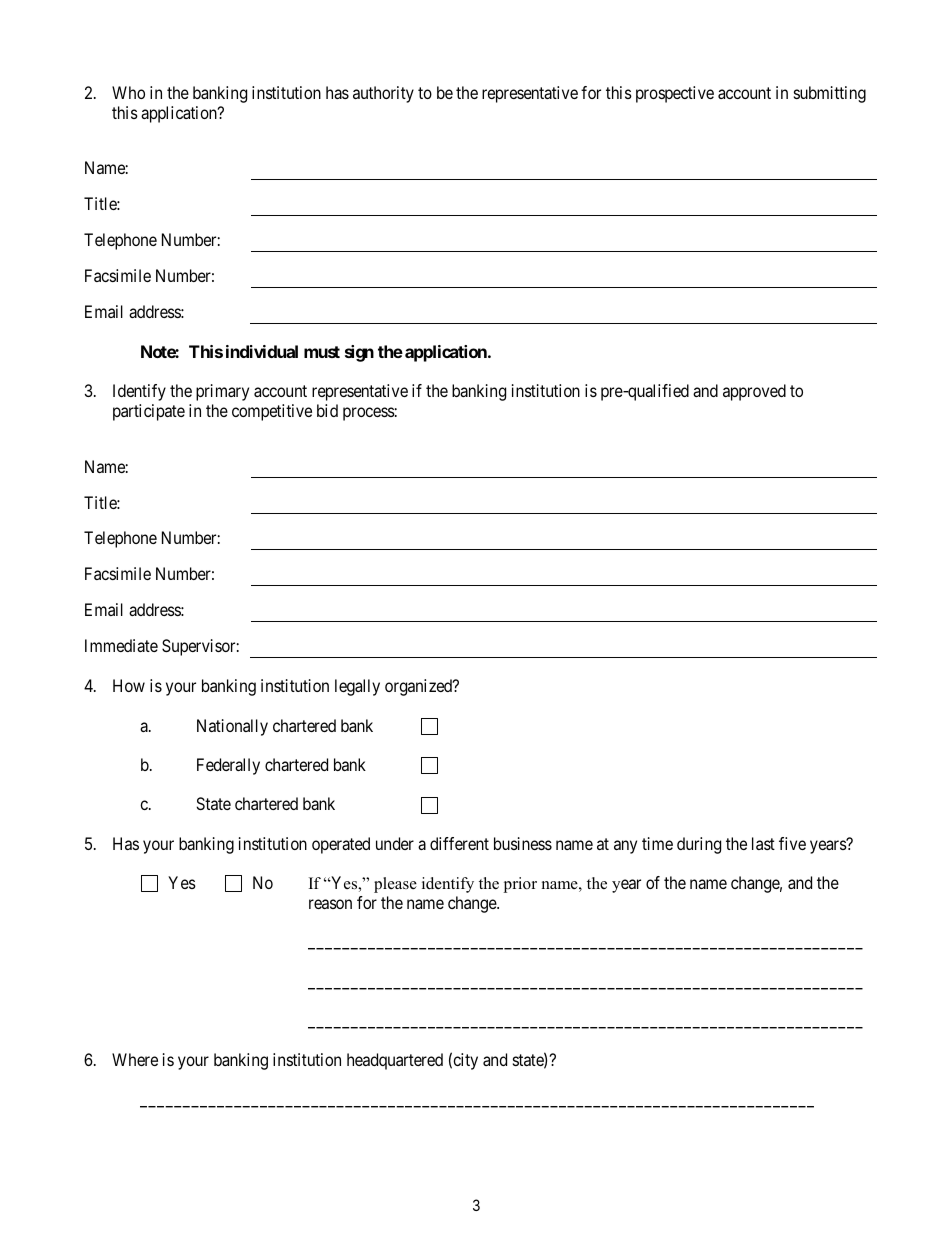 The height and width of the screenshot is (1233, 952). I want to click on authority, so click(383, 94).
